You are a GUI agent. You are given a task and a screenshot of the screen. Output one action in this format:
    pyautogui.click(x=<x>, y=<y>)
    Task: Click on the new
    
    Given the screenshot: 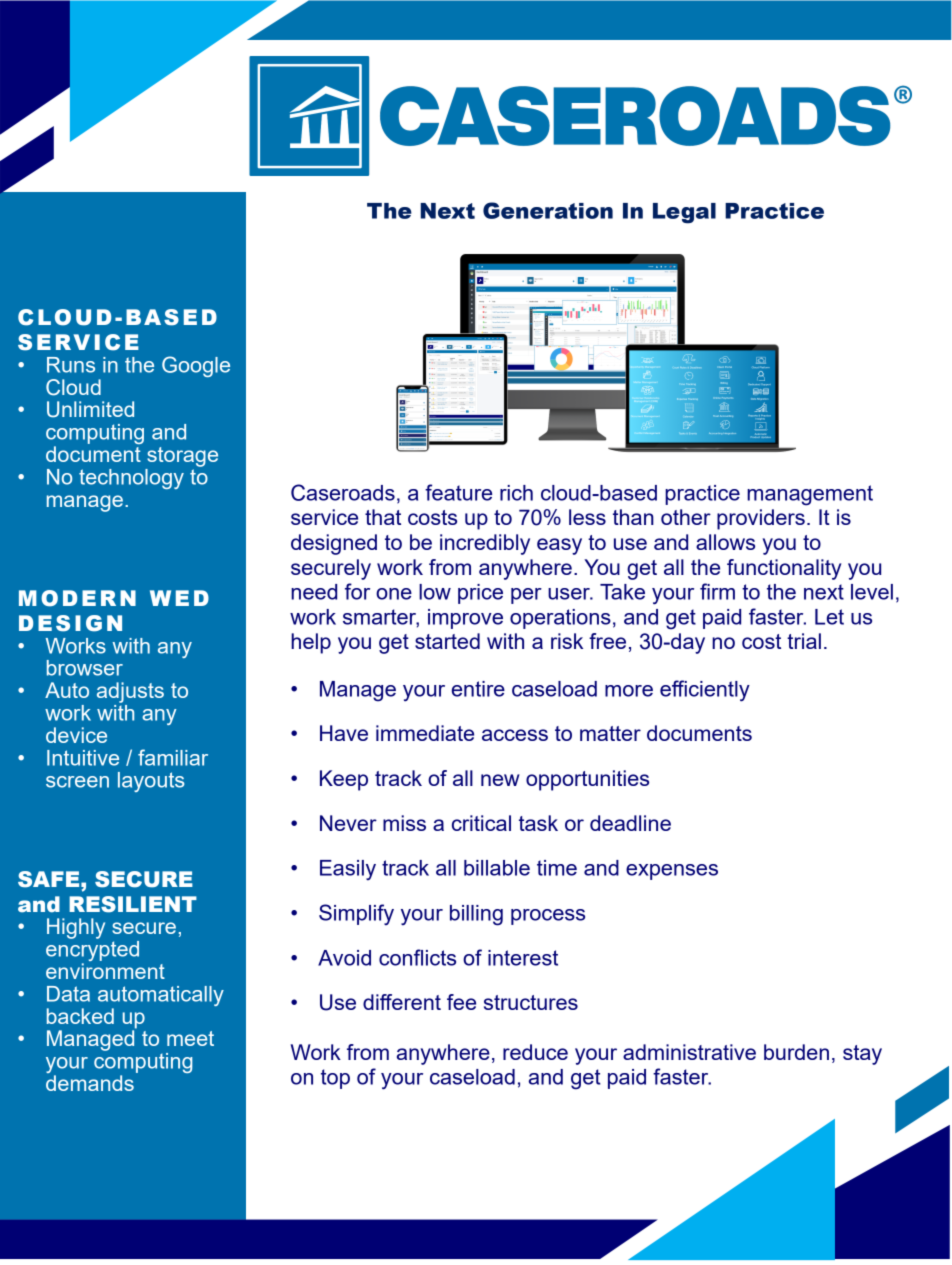 What is the action you would take?
    pyautogui.click(x=500, y=780)
